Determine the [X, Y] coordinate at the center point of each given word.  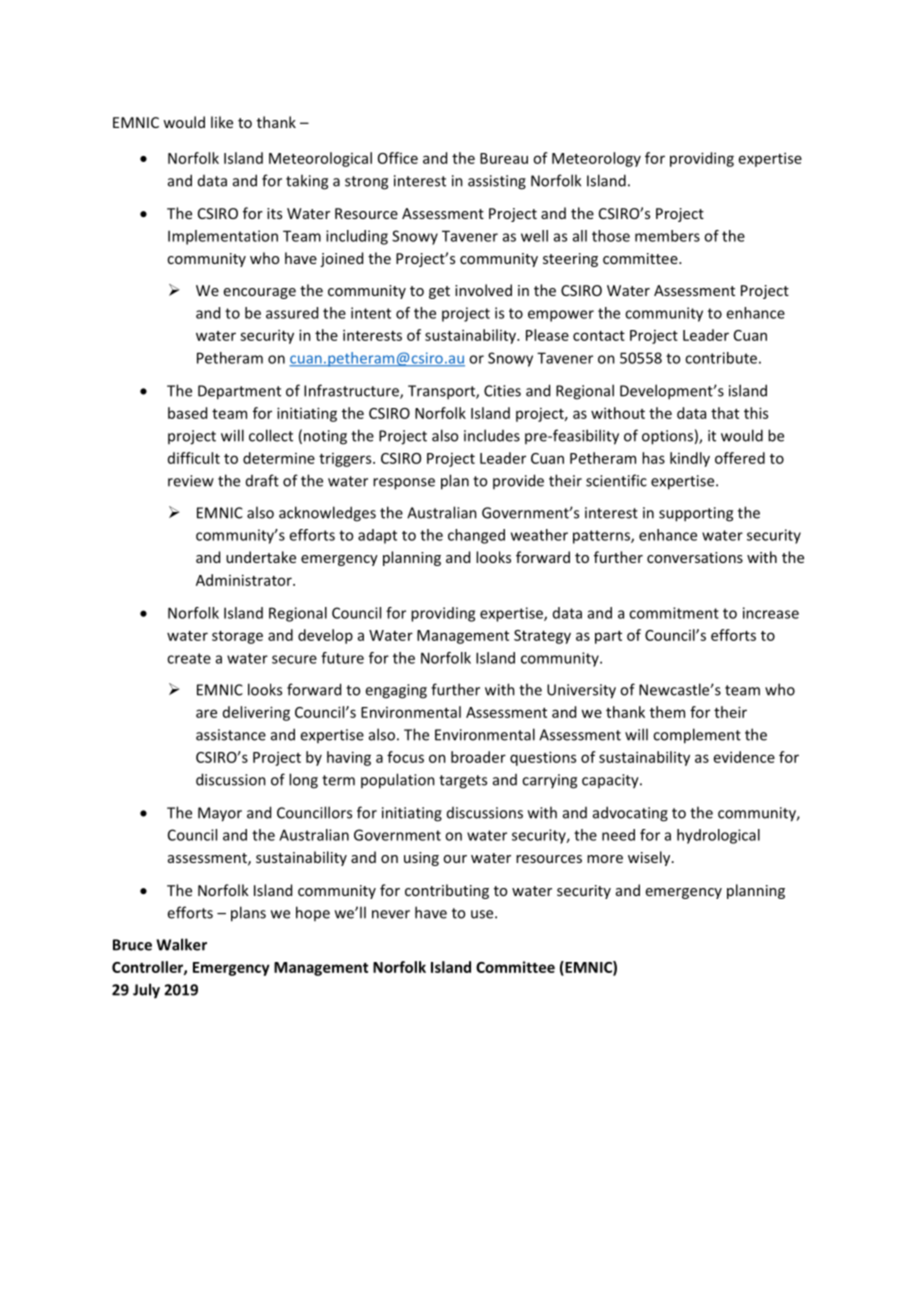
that [725, 413]
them [667, 712]
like [222, 122]
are [206, 713]
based [187, 413]
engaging [396, 691]
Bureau [504, 158]
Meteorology [596, 159]
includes [492, 435]
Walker [181, 944]
